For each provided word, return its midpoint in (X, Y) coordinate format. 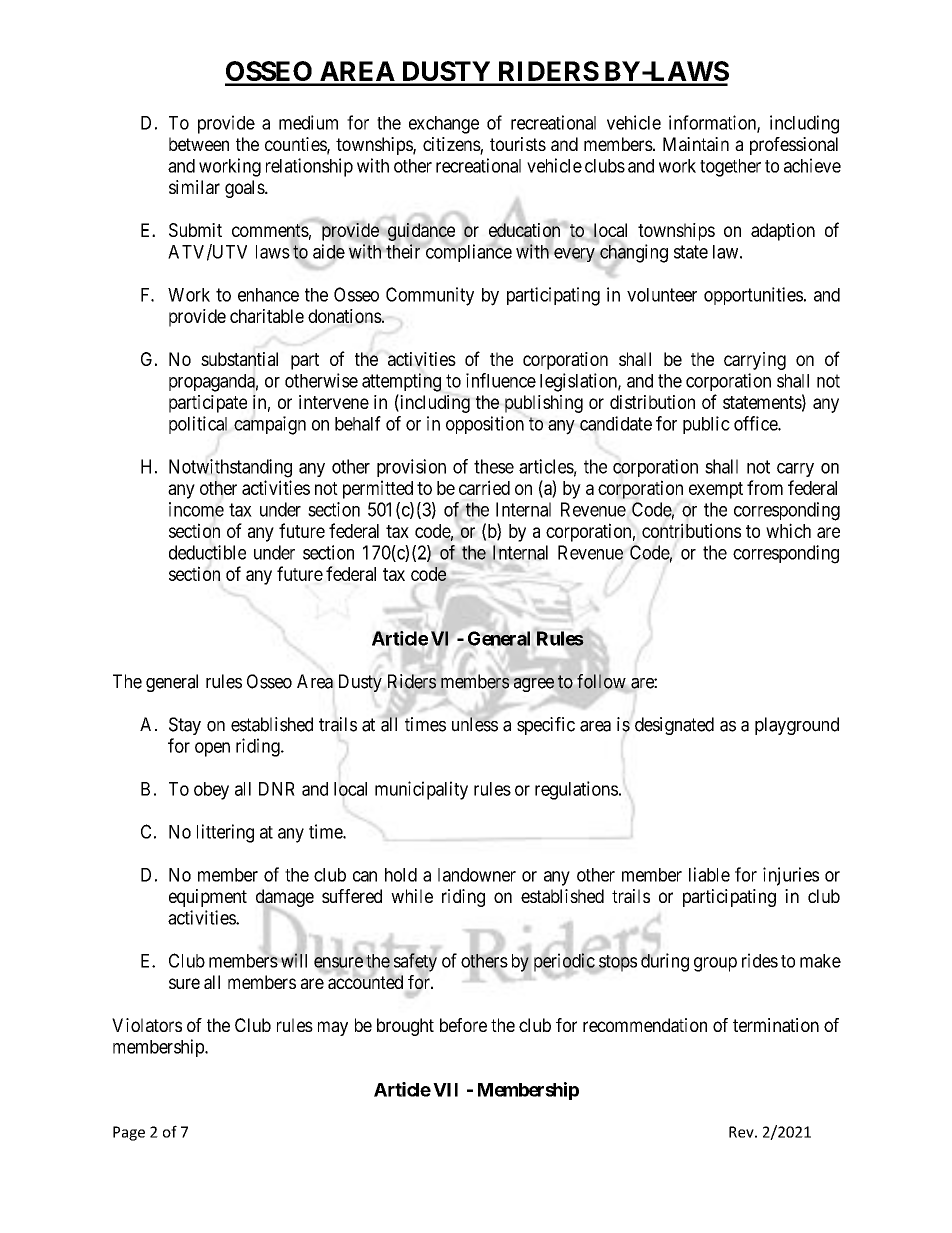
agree (534, 685)
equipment (208, 898)
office (756, 423)
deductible (207, 552)
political (198, 425)
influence (501, 380)
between (199, 144)
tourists (518, 144)
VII (445, 1090)
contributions (691, 530)
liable (709, 874)
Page (129, 1133)
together (730, 168)
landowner (477, 875)
